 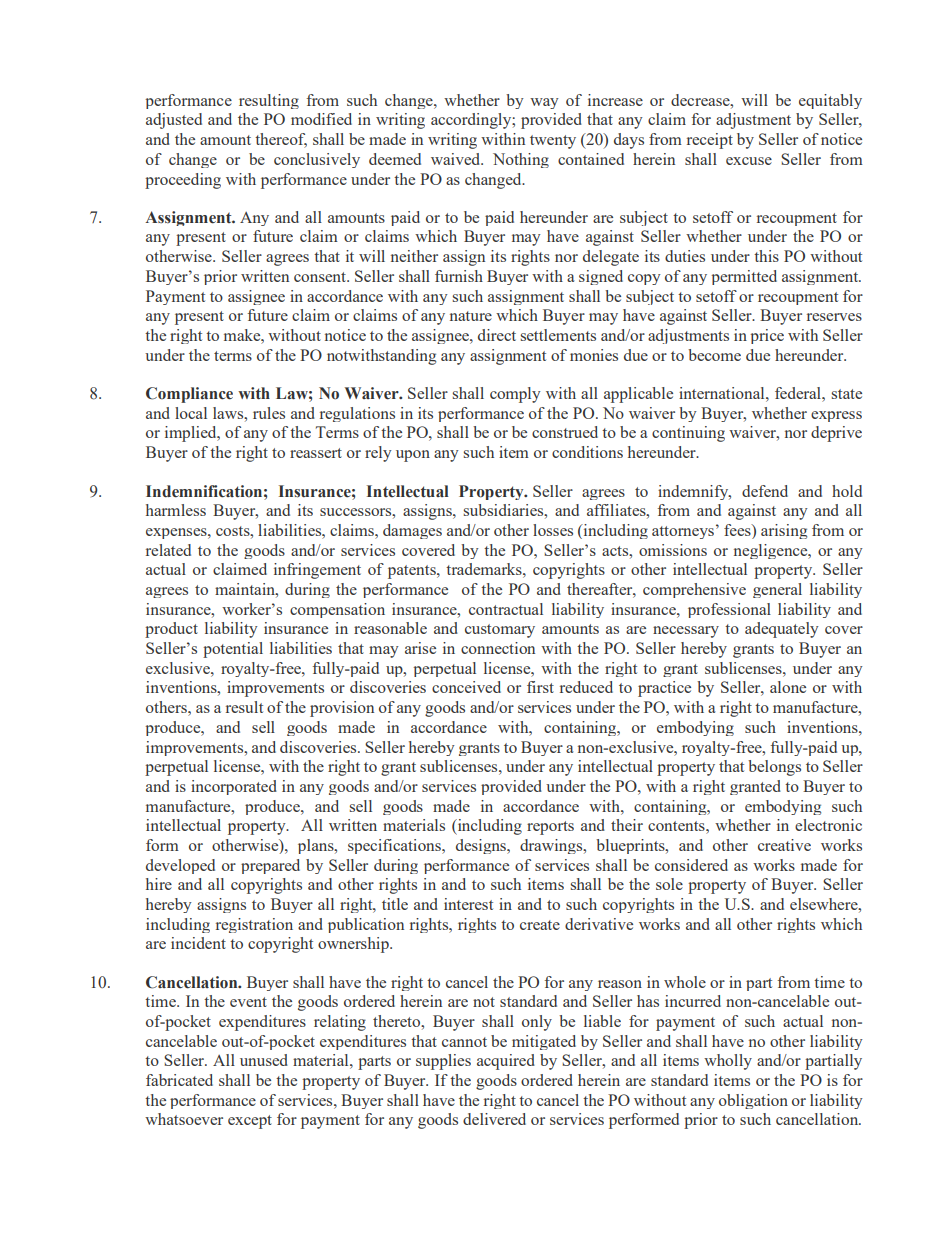 What do you see at coordinates (250, 1122) in the screenshot?
I see `except` at bounding box center [250, 1122].
